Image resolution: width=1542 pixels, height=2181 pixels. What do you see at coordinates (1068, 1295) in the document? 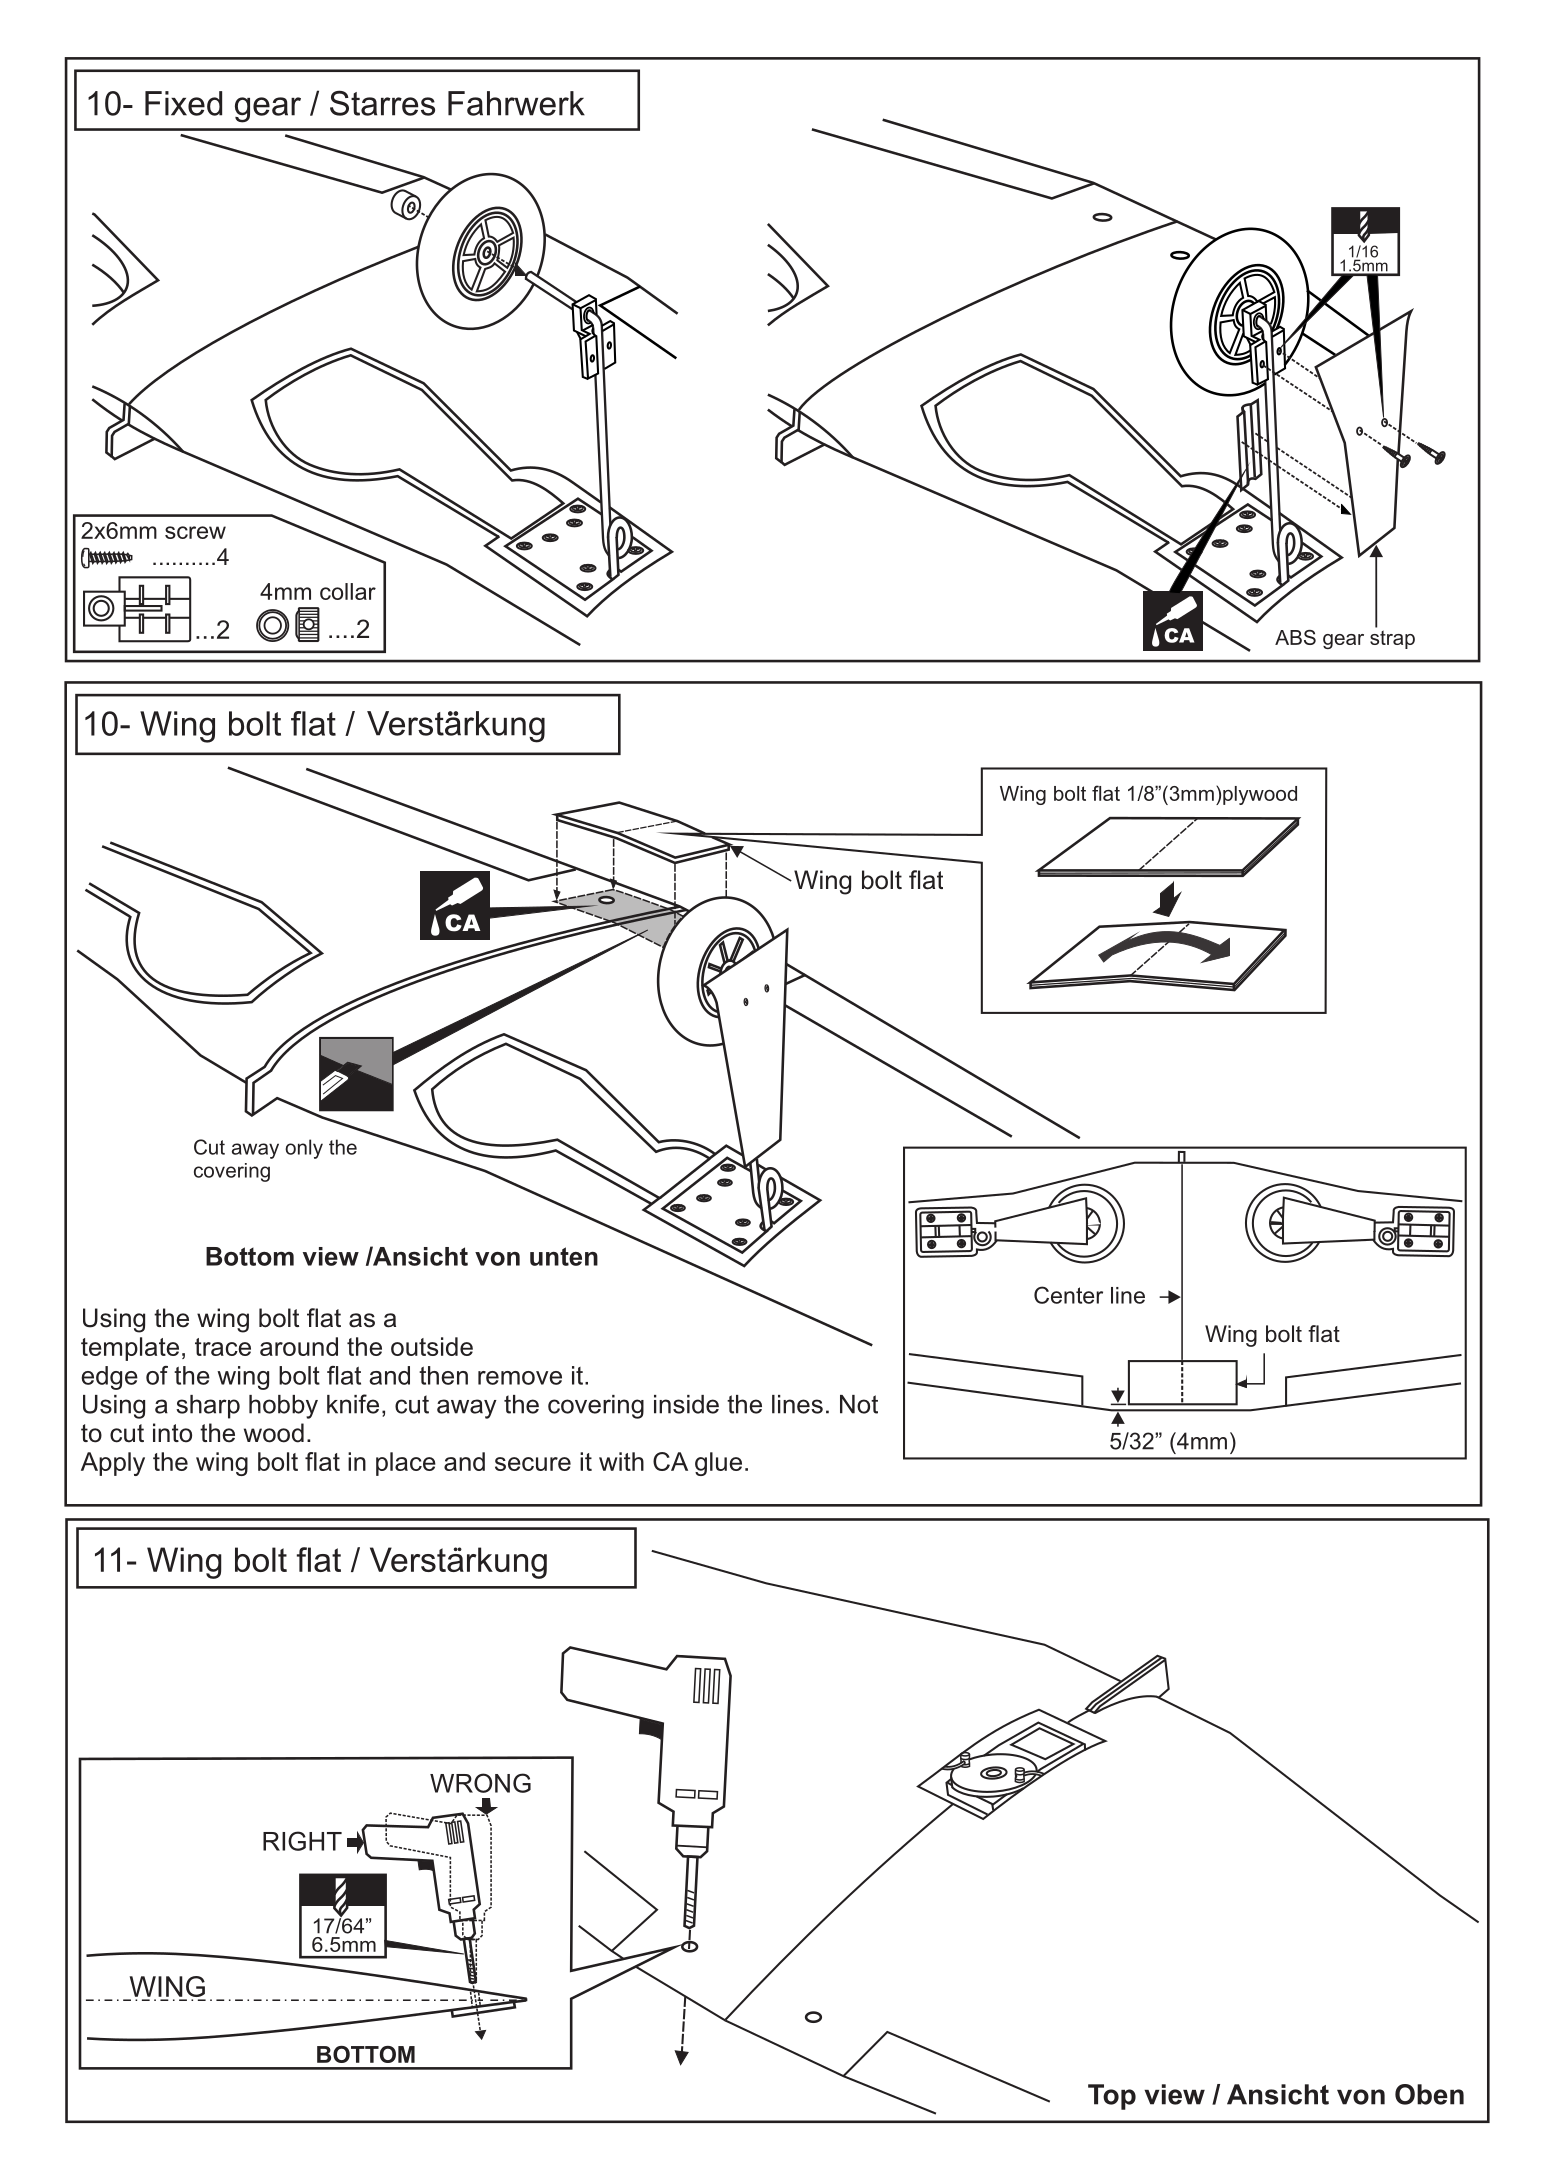
I see `Center` at bounding box center [1068, 1295].
